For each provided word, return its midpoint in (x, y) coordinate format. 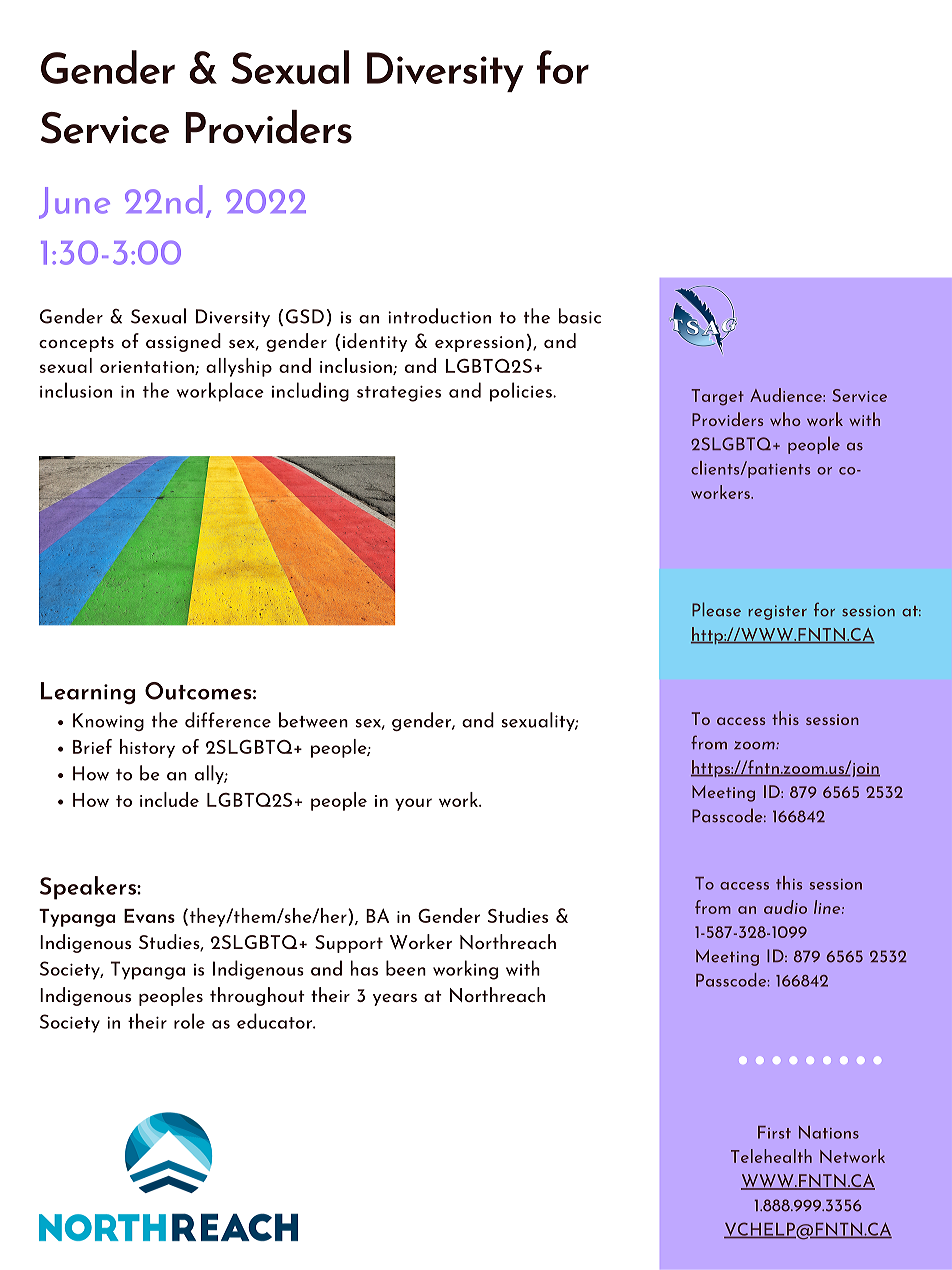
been (406, 968)
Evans (149, 916)
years (395, 1000)
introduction (439, 316)
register (777, 612)
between (313, 720)
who (785, 419)
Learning (88, 693)
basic (580, 316)
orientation (148, 368)
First (774, 1132)
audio (785, 907)
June (74, 203)
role (189, 1021)
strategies (399, 394)
